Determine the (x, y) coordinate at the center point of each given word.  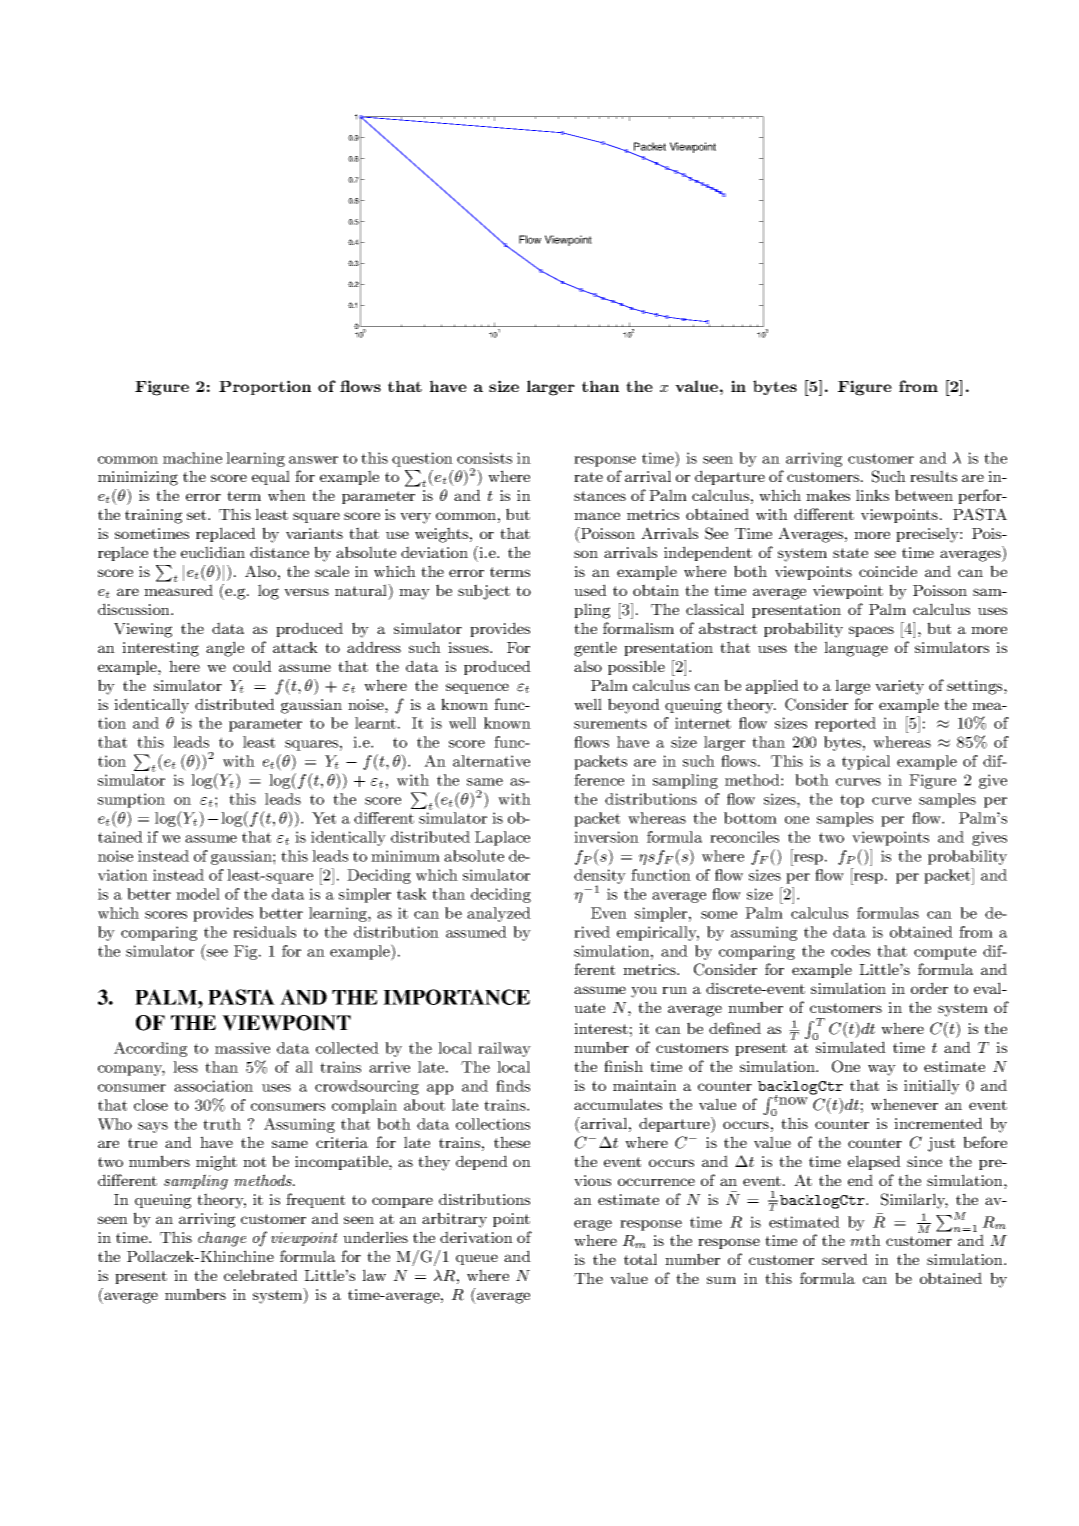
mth (865, 1240)
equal (271, 477)
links (872, 495)
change (222, 1239)
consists (484, 458)
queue (477, 1259)
